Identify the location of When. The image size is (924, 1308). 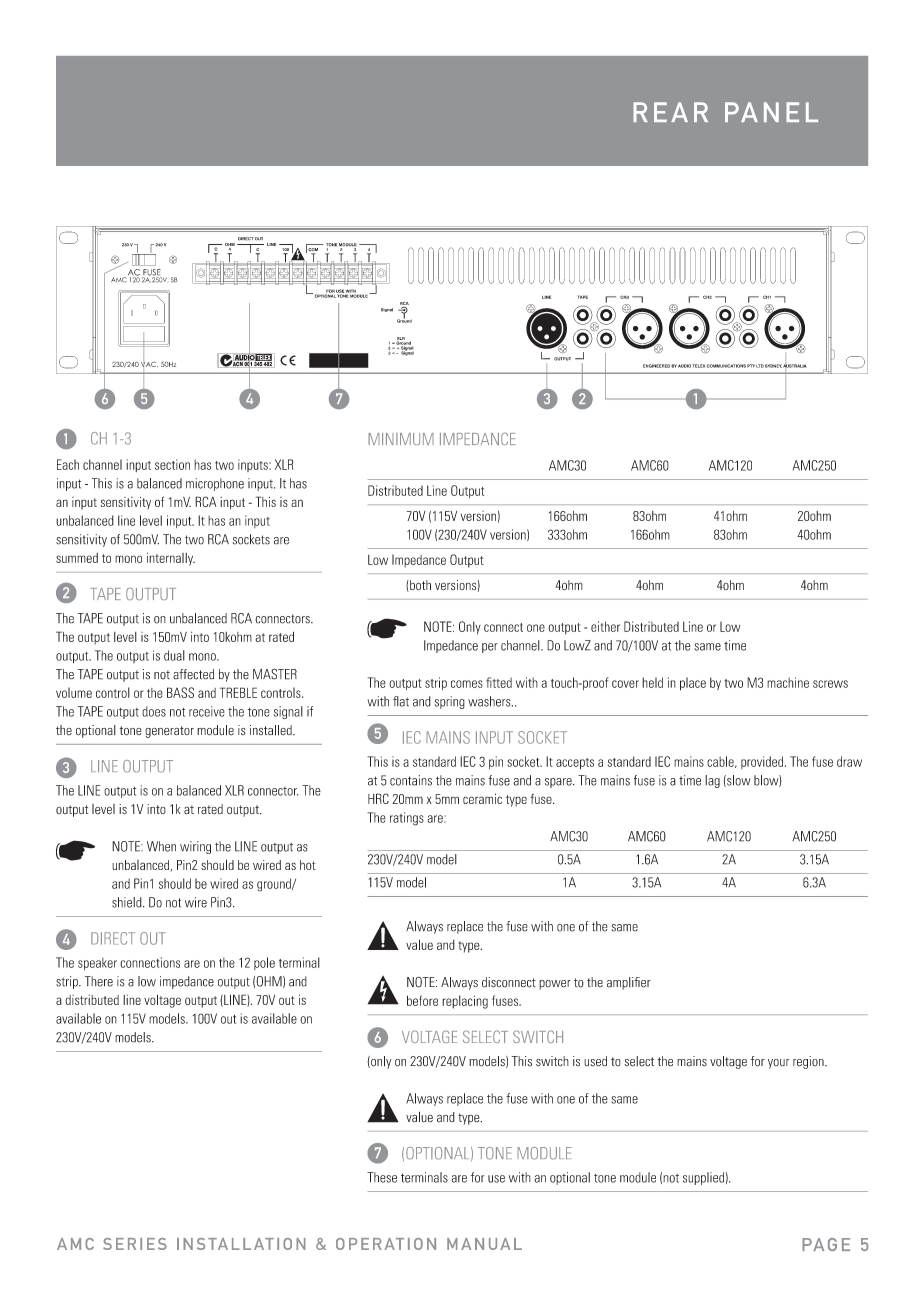
(161, 846).
